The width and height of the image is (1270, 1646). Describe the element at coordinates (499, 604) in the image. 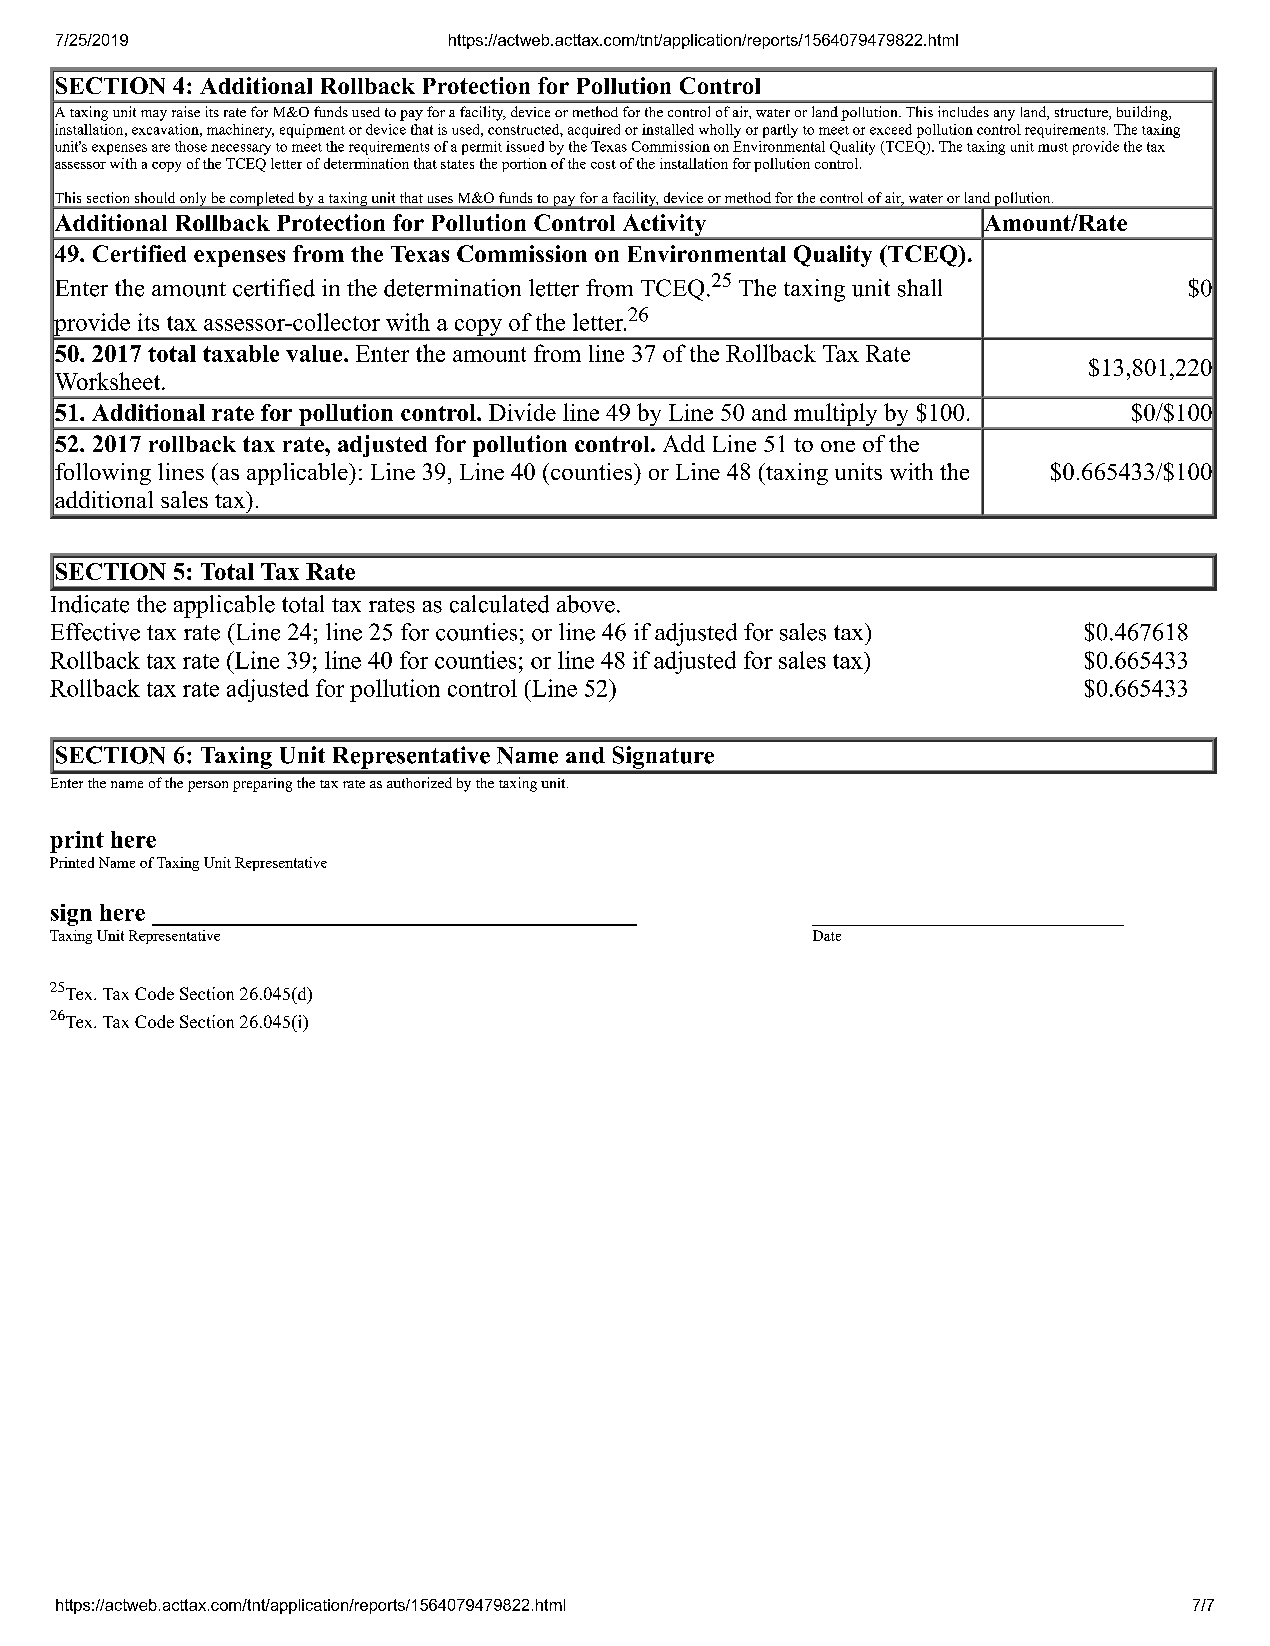

I see `calculated` at that location.
